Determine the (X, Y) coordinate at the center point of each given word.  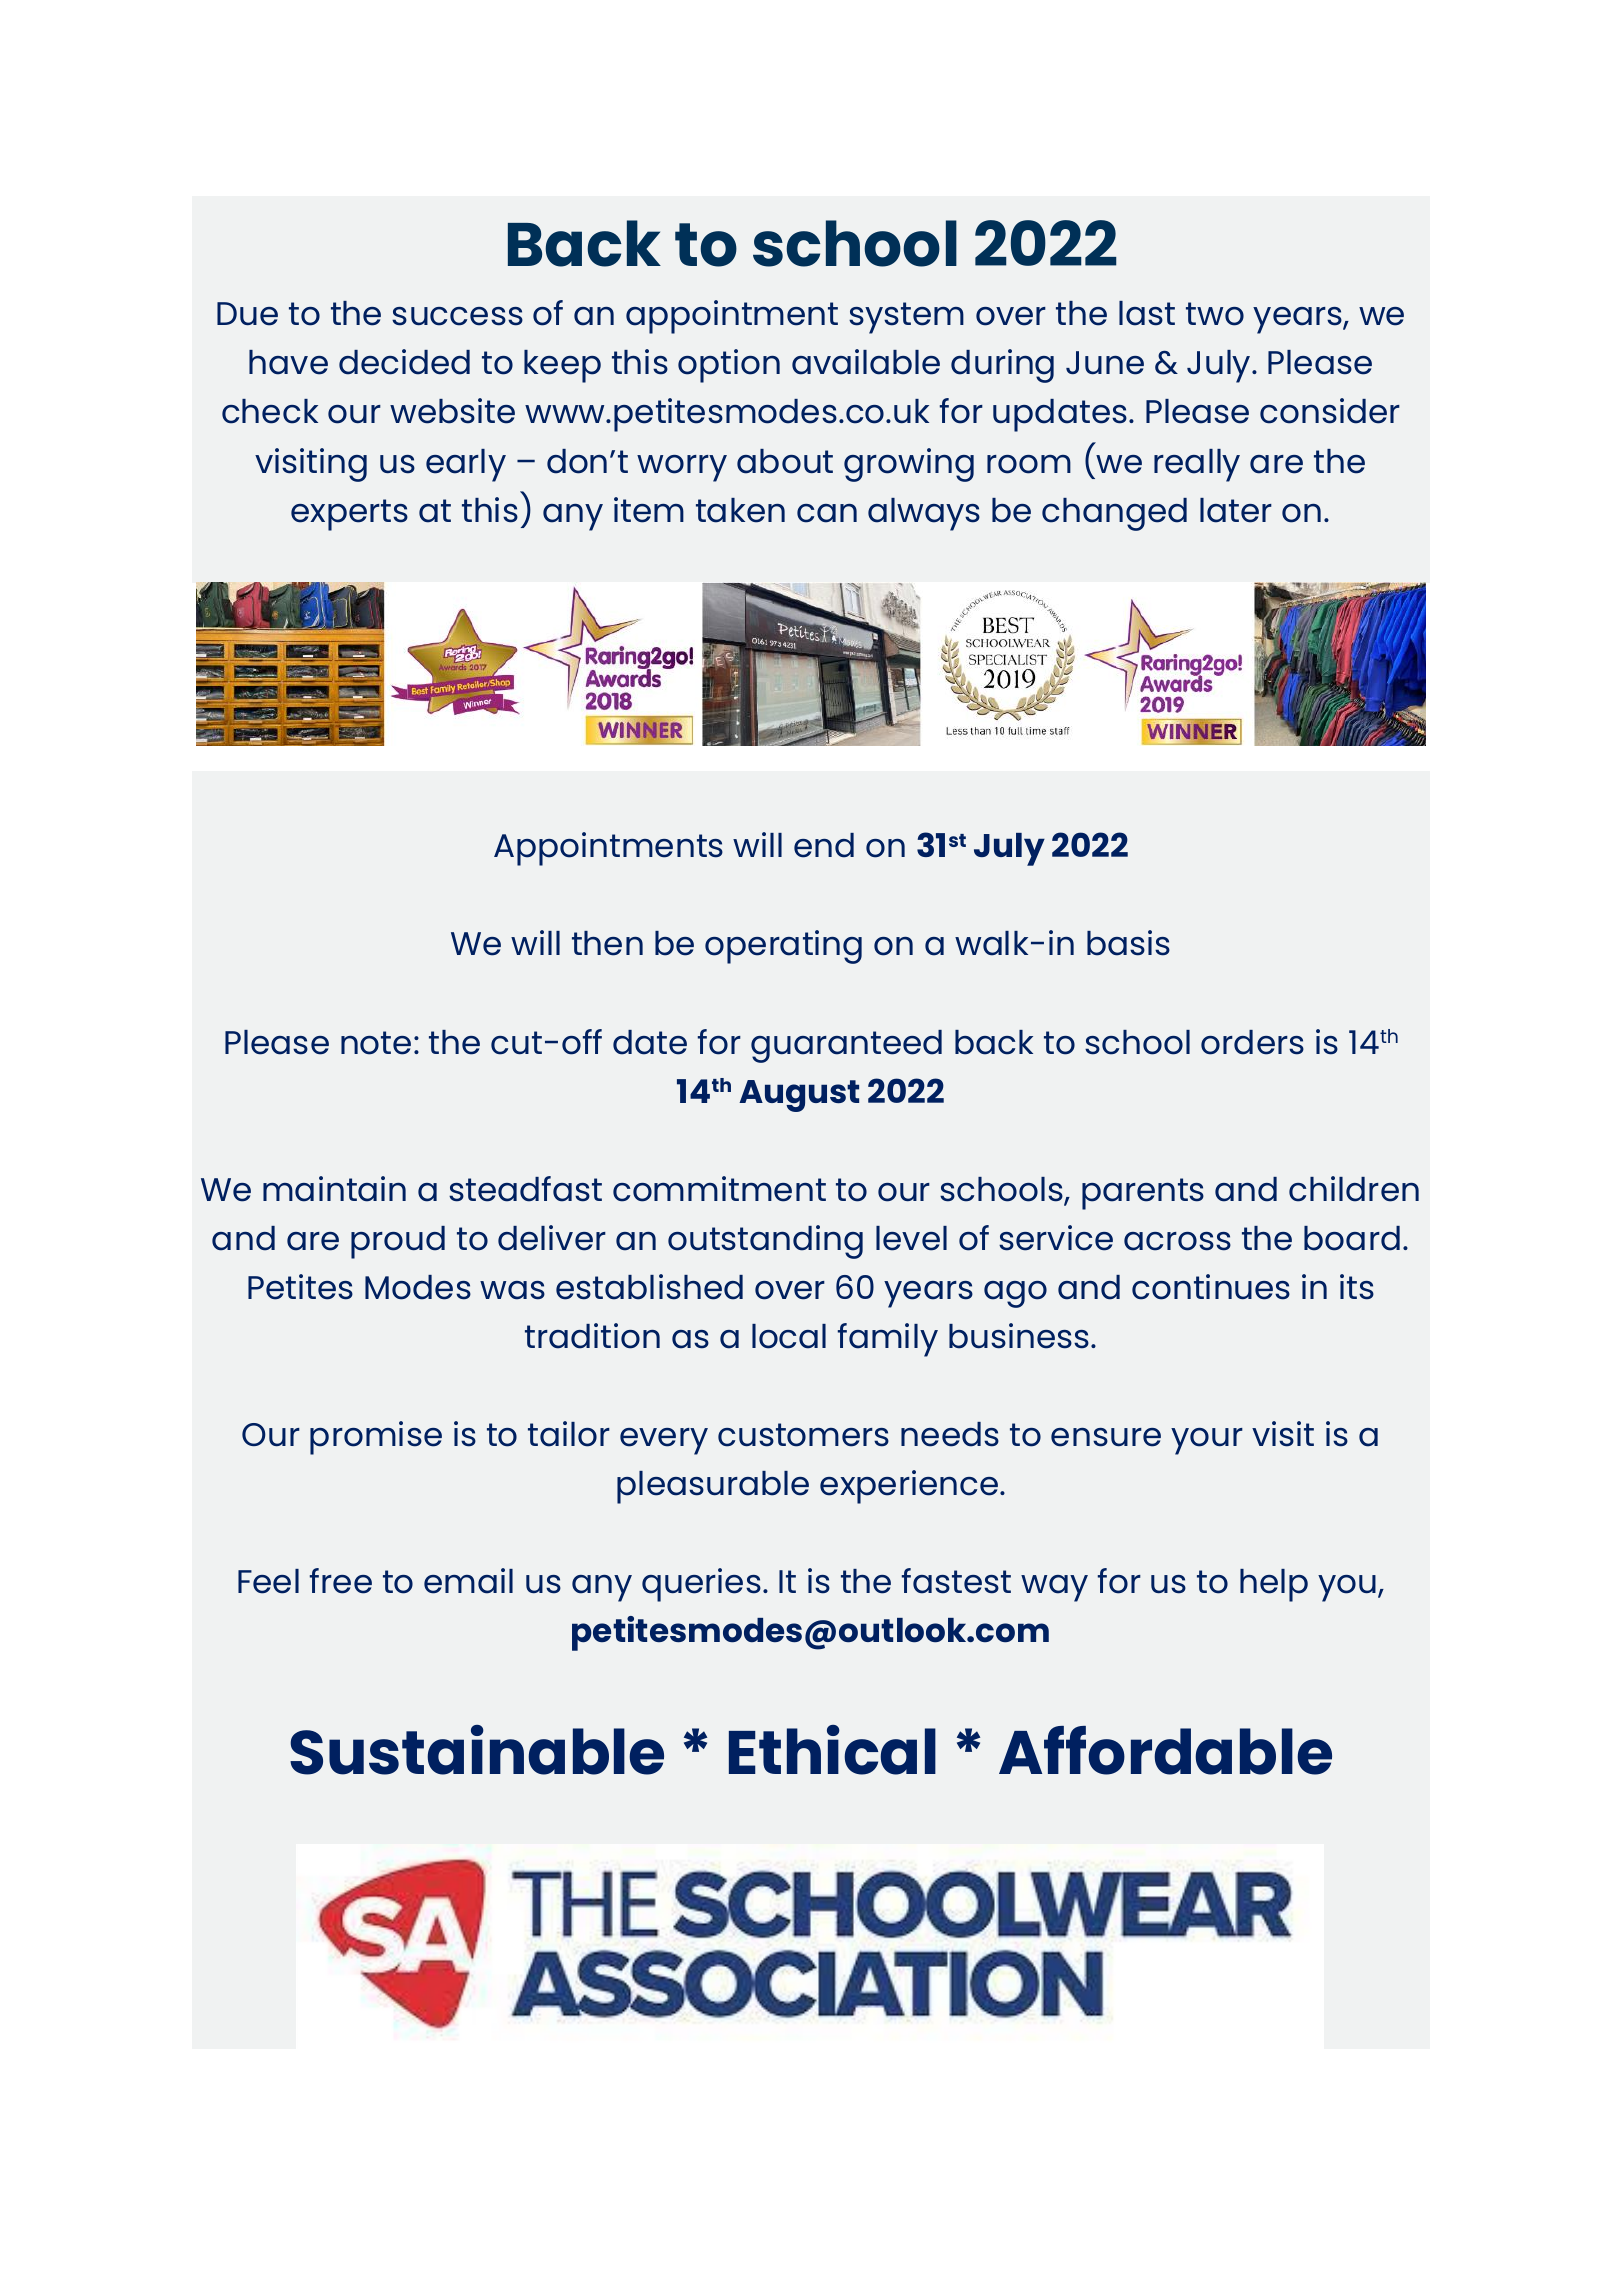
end (824, 845)
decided (404, 362)
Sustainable (477, 1750)
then (607, 943)
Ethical (832, 1750)
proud (398, 1242)
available (866, 362)
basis (1128, 943)
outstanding (765, 1242)
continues (1211, 1287)
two (1215, 314)
